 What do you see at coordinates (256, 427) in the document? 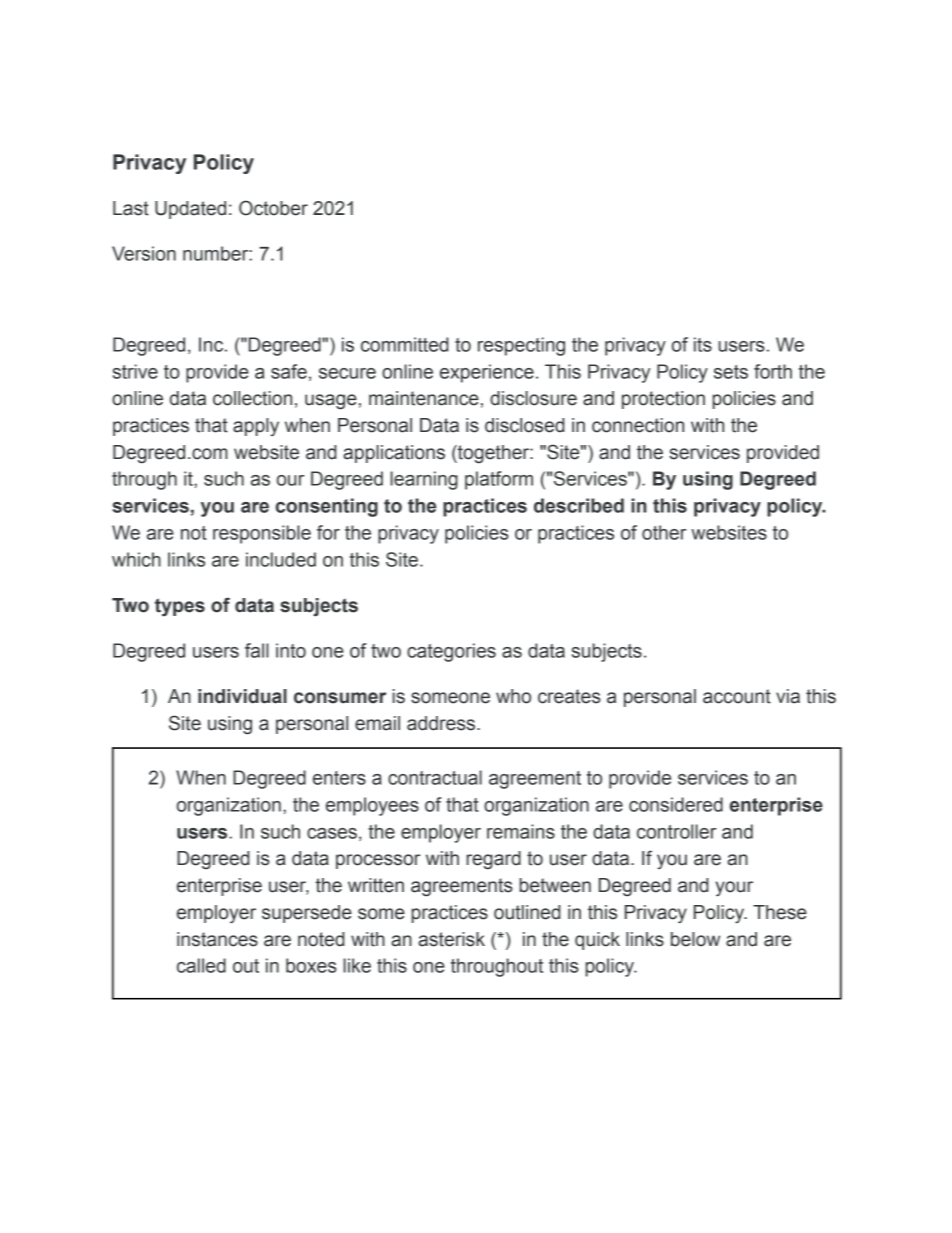
I see `apply` at bounding box center [256, 427].
